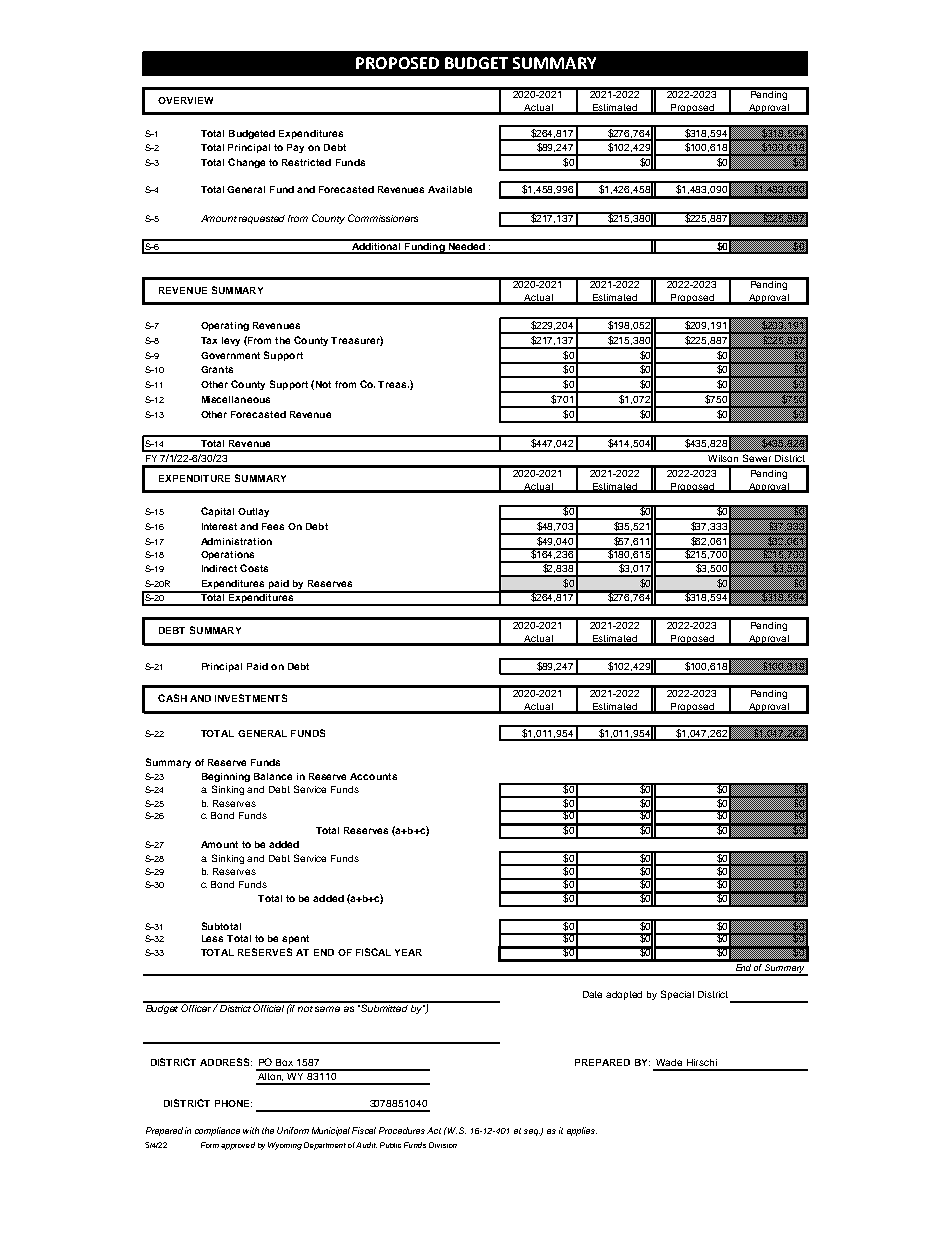 The image size is (952, 1233). Describe the element at coordinates (373, 776) in the image. I see `Accounts` at that location.
